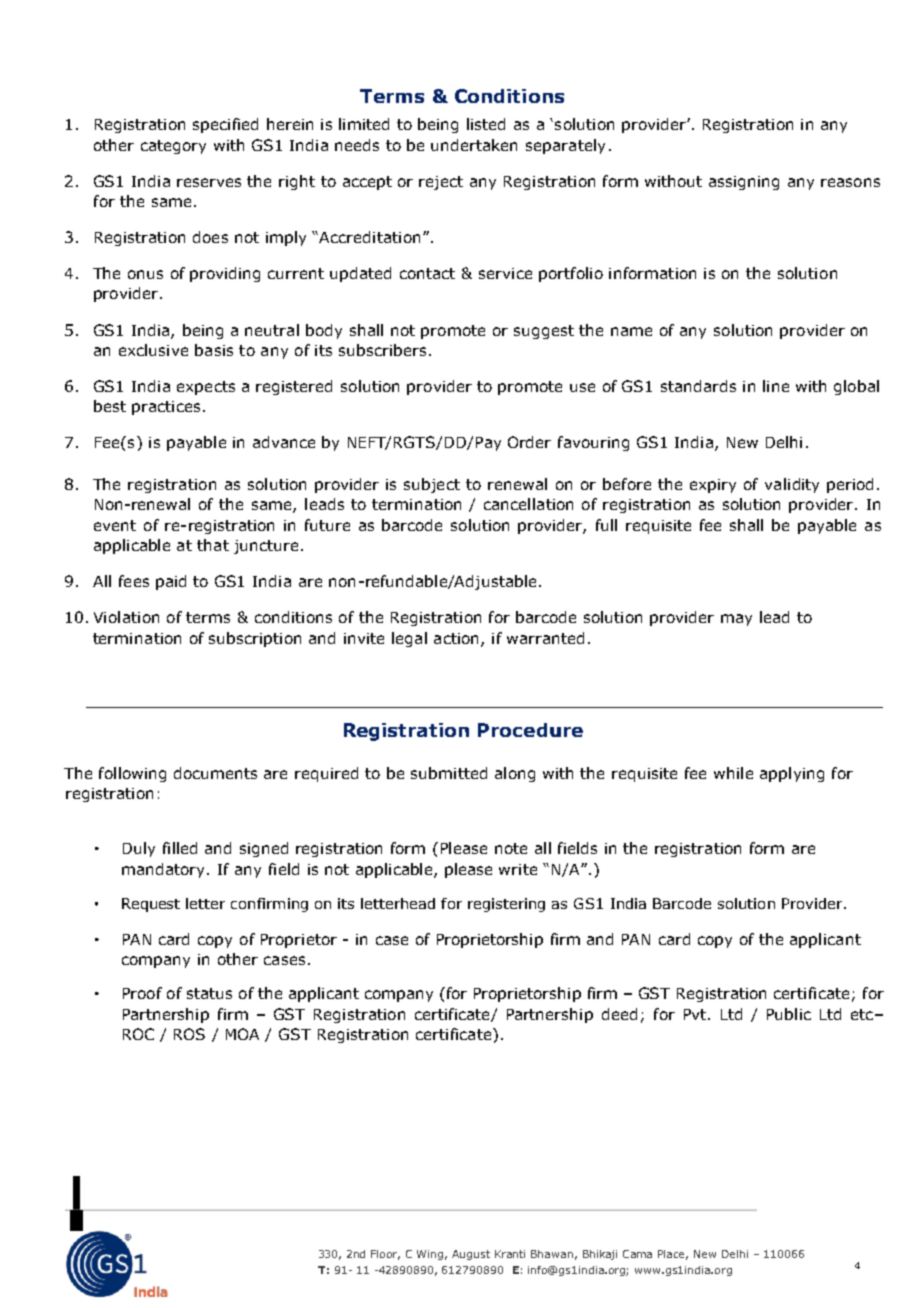 The height and width of the page is (1308, 924). What do you see at coordinates (528, 504) in the page?
I see `cancellation` at bounding box center [528, 504].
